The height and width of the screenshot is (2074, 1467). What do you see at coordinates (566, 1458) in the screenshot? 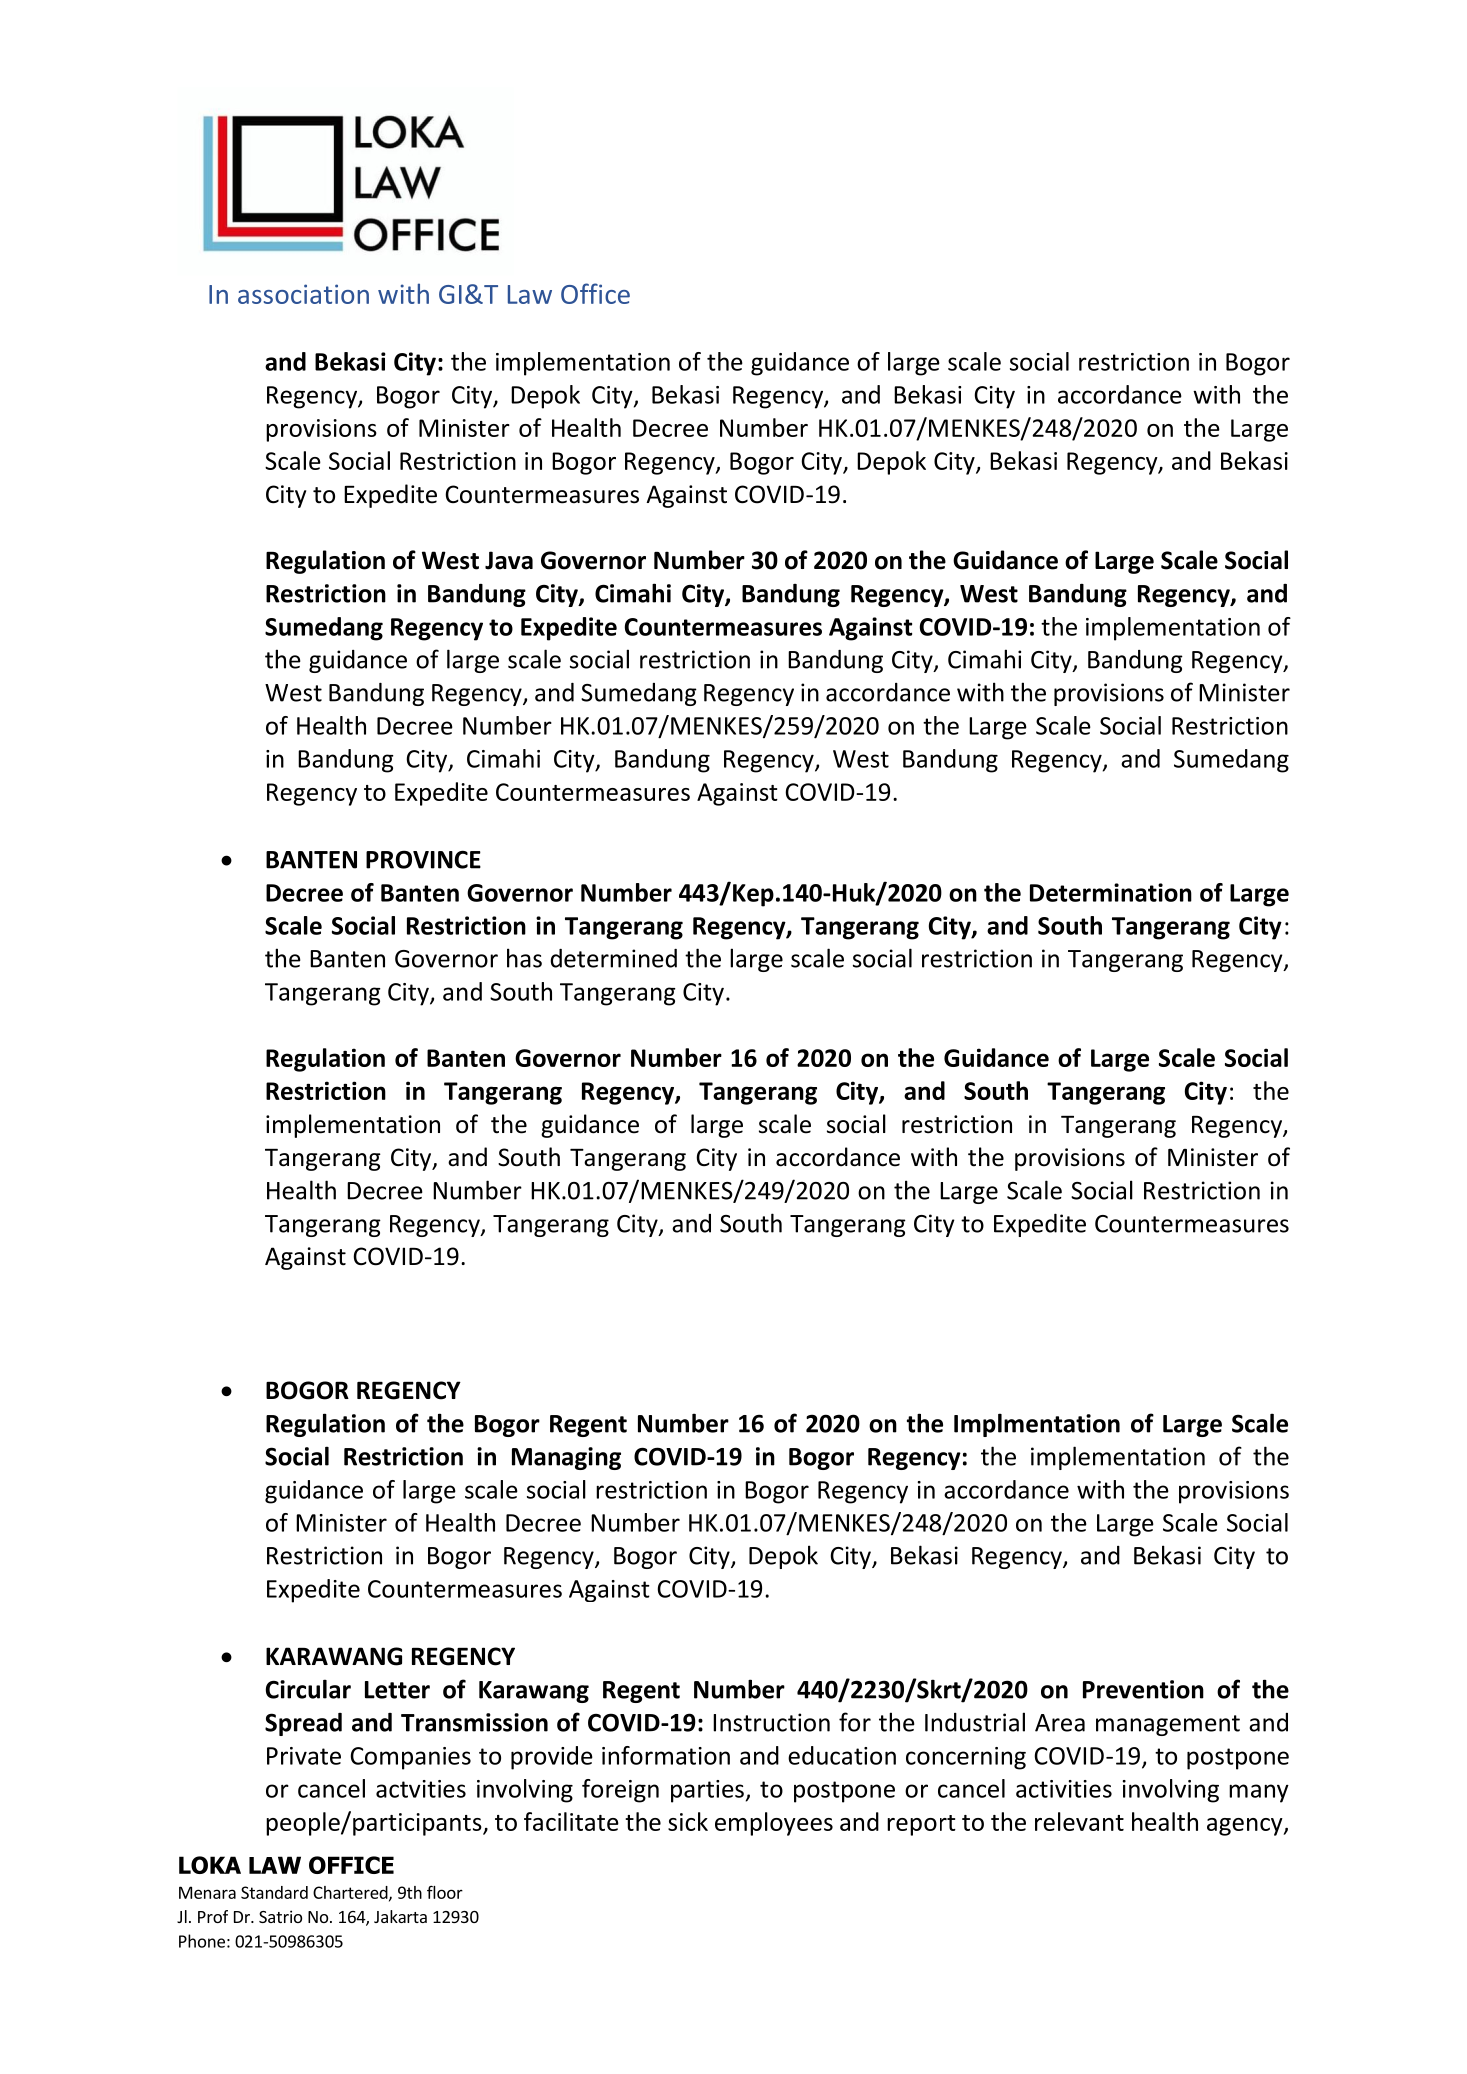
I see `Managing` at bounding box center [566, 1458].
